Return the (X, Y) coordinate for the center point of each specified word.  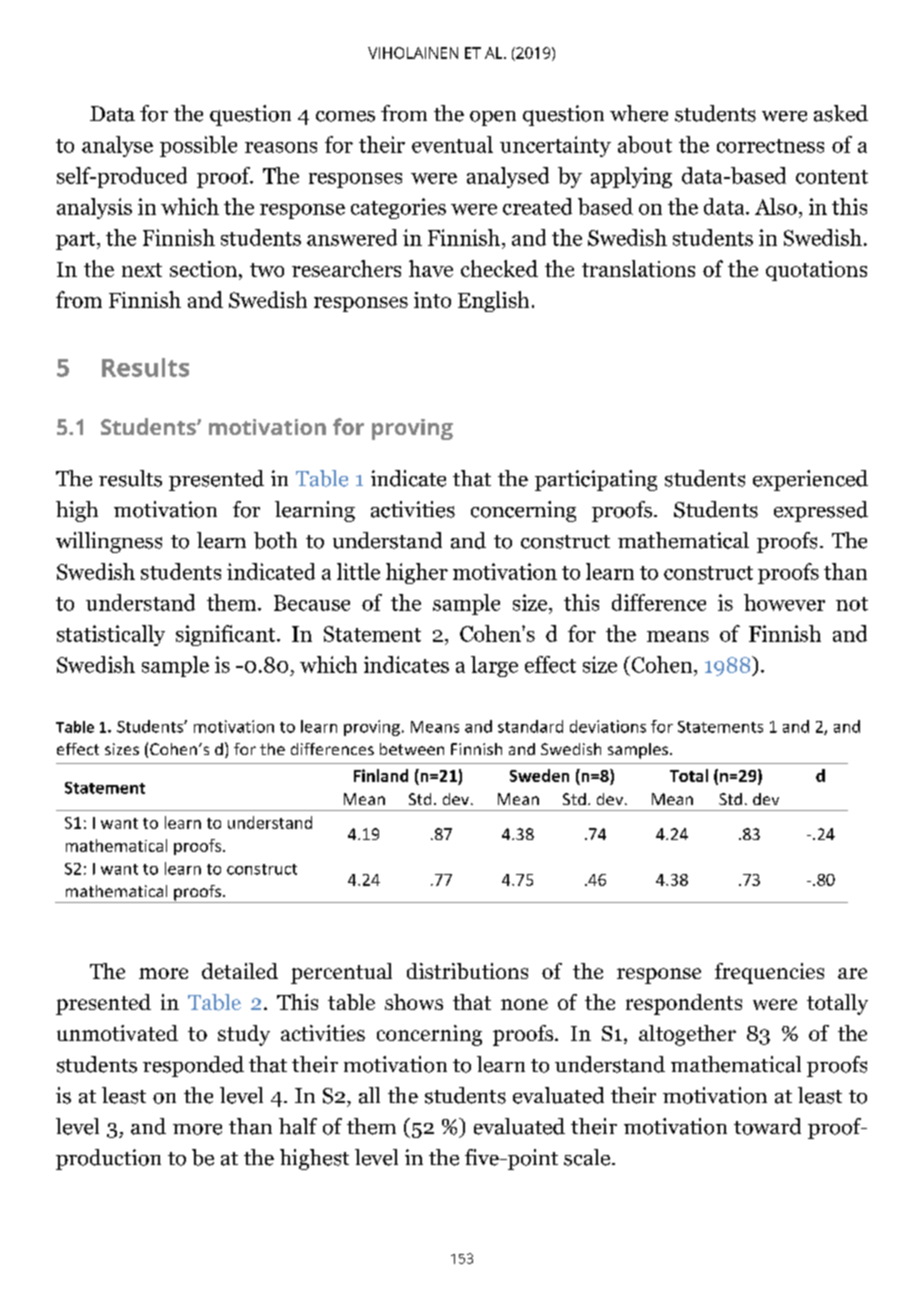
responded (193, 1066)
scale (588, 1157)
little (358, 571)
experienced (810, 480)
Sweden (539, 775)
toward (767, 1126)
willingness (109, 542)
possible (198, 146)
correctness (770, 146)
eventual (452, 144)
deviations (608, 726)
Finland (381, 775)
